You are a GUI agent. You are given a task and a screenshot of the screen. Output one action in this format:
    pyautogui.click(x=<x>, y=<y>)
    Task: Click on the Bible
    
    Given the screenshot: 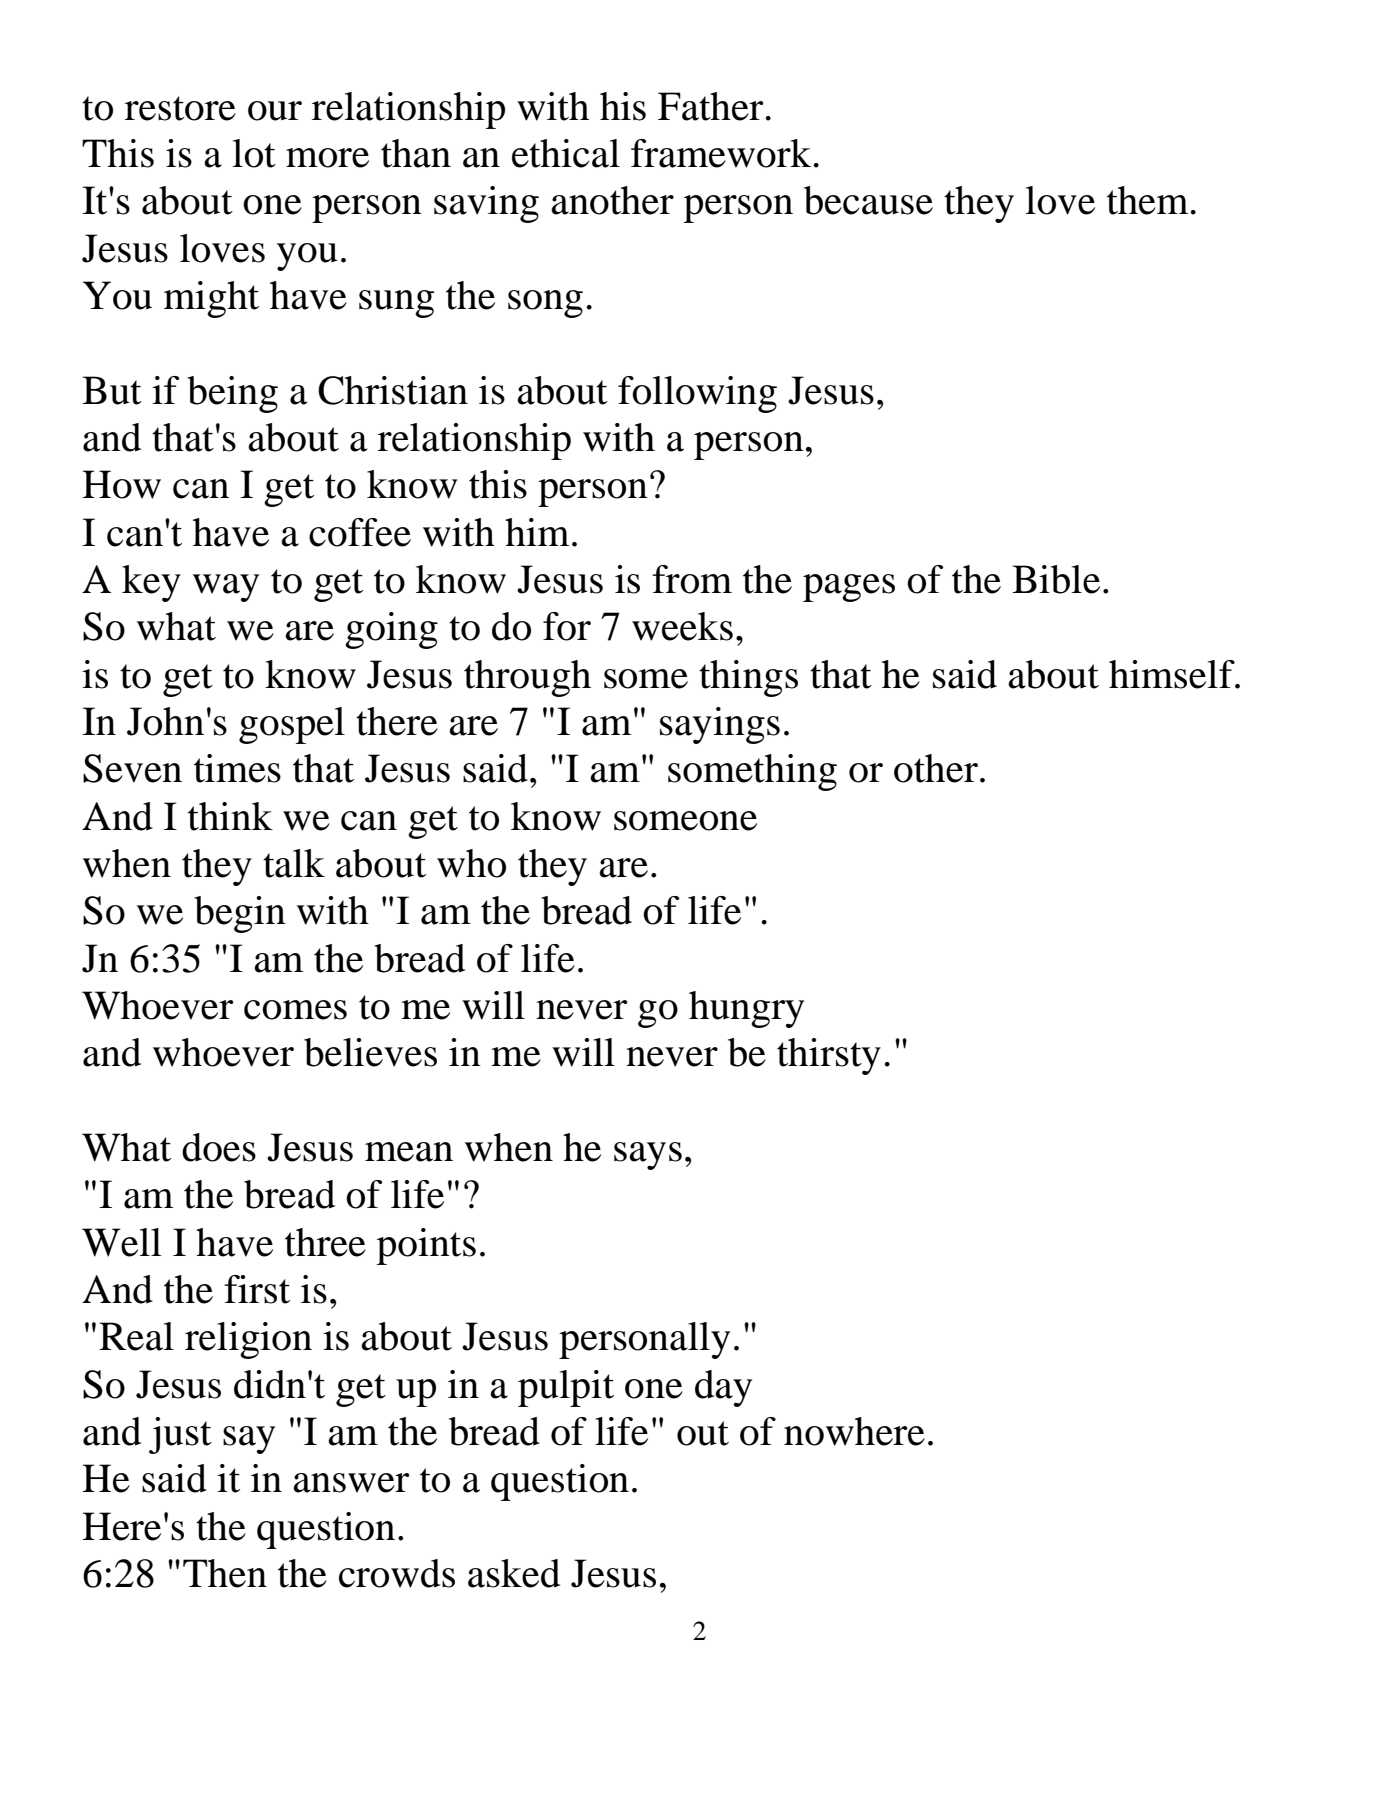 What is the action you would take?
    pyautogui.click(x=1056, y=579)
